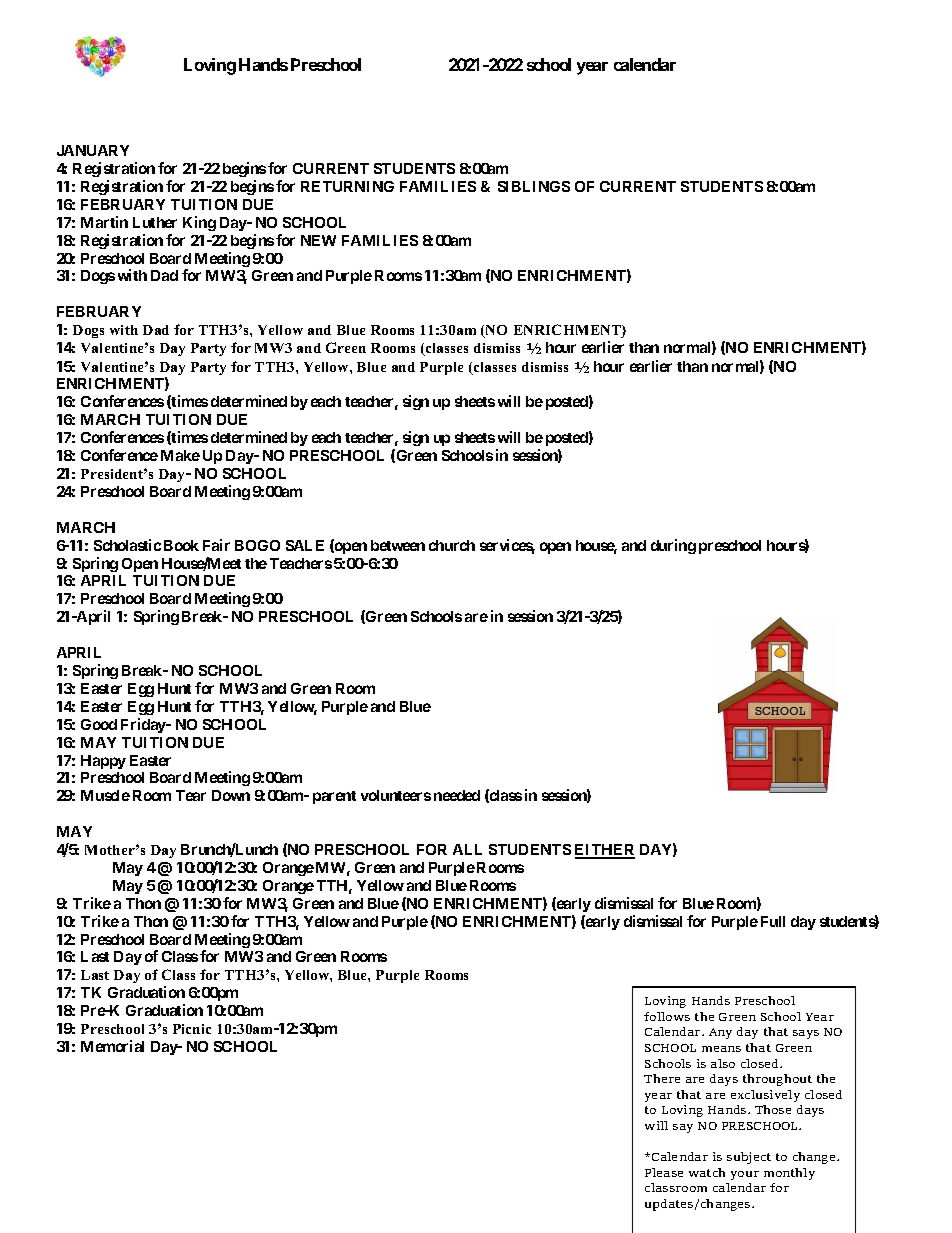 The height and width of the screenshot is (1233, 952). What do you see at coordinates (467, 849) in the screenshot?
I see `ALL` at bounding box center [467, 849].
